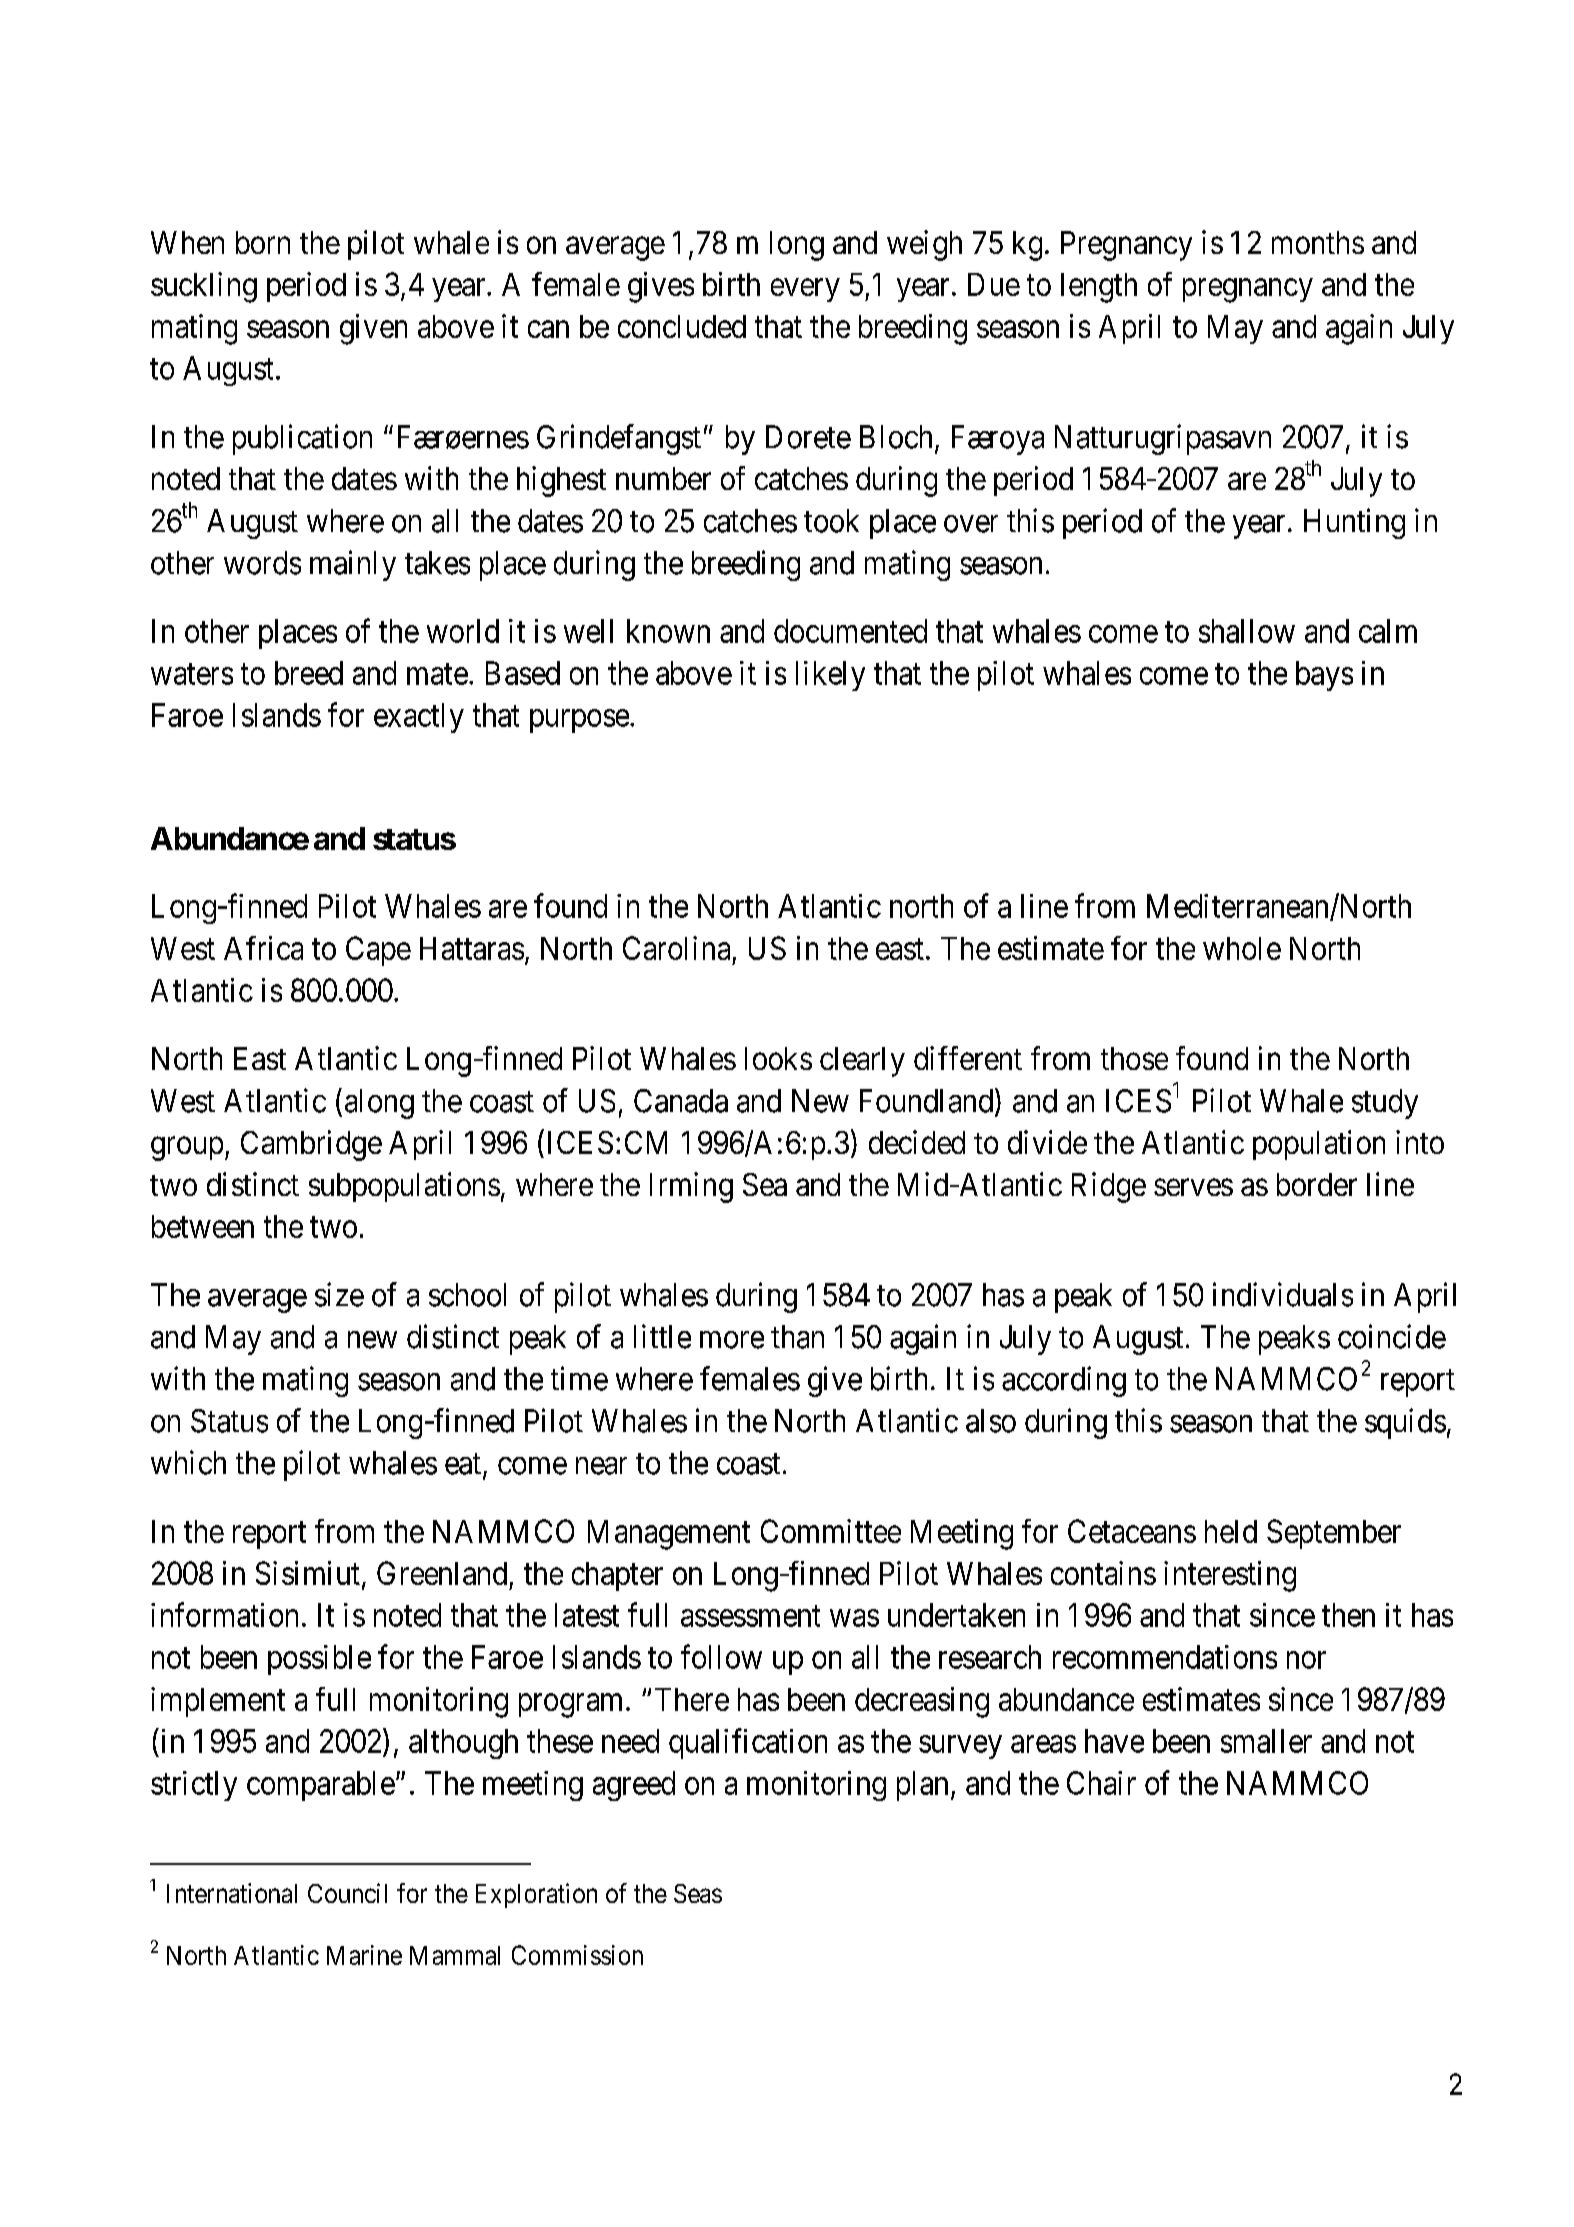 The width and height of the screenshot is (1574, 2227). Describe the element at coordinates (263, 242) in the screenshot. I see `born` at that location.
